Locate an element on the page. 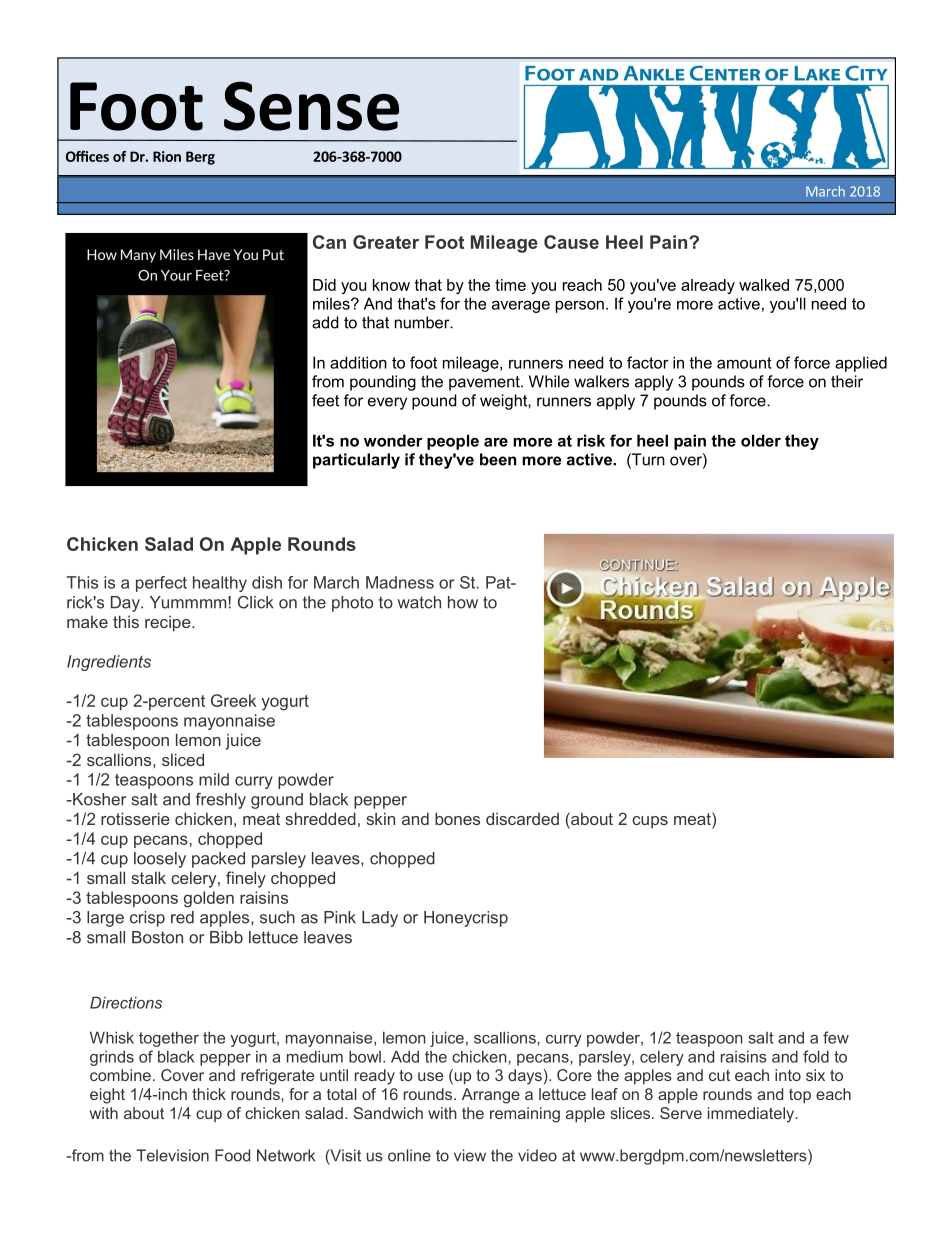 This page has height=1233, width=952. Television is located at coordinates (172, 1155).
